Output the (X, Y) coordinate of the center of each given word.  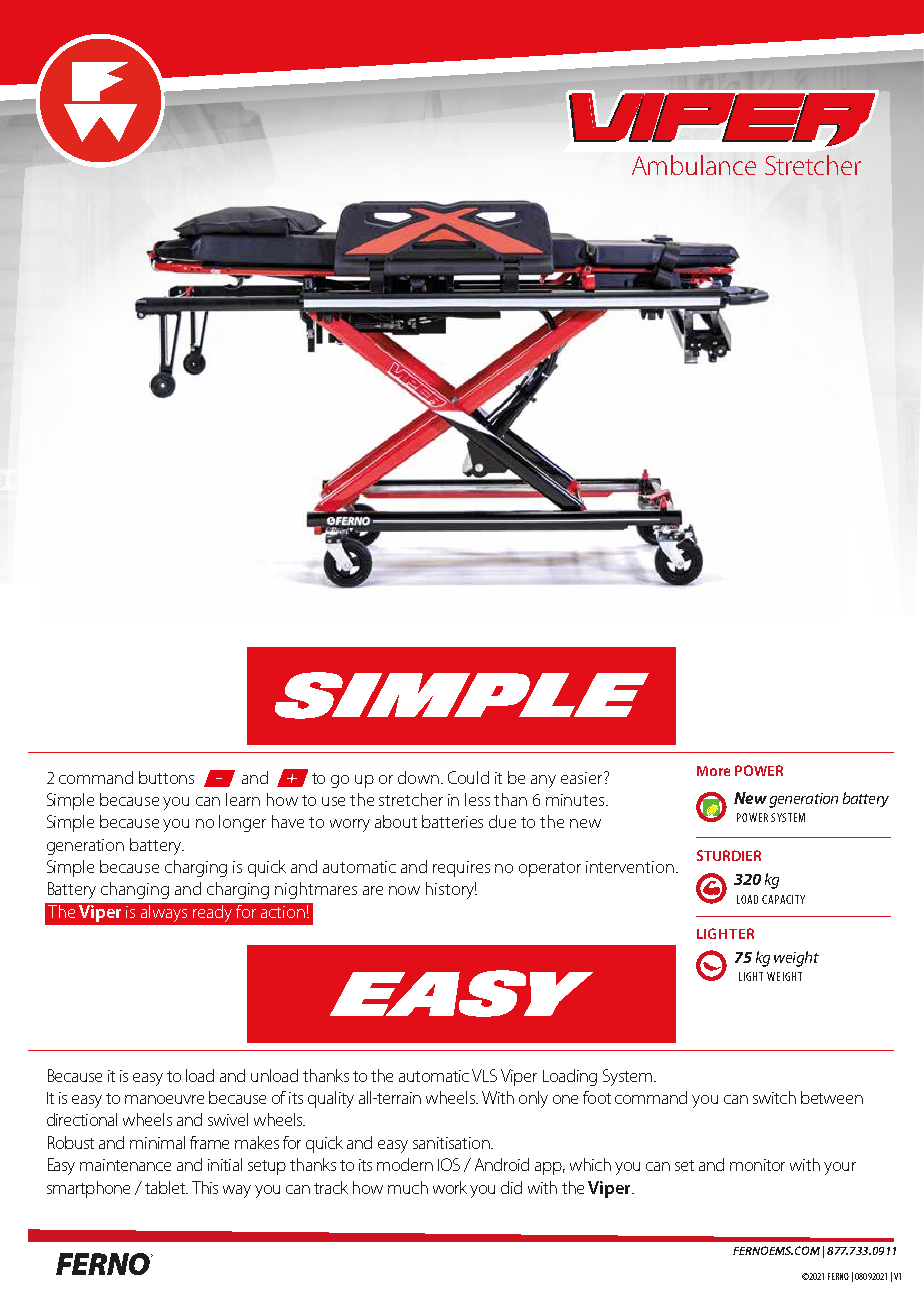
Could (468, 777)
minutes (576, 800)
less (477, 799)
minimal (157, 1142)
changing (135, 890)
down (418, 777)
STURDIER (729, 855)
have (288, 821)
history (451, 890)
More (713, 771)
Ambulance (694, 165)
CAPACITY (783, 899)
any (543, 781)
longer (242, 823)
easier (583, 778)
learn (243, 799)
